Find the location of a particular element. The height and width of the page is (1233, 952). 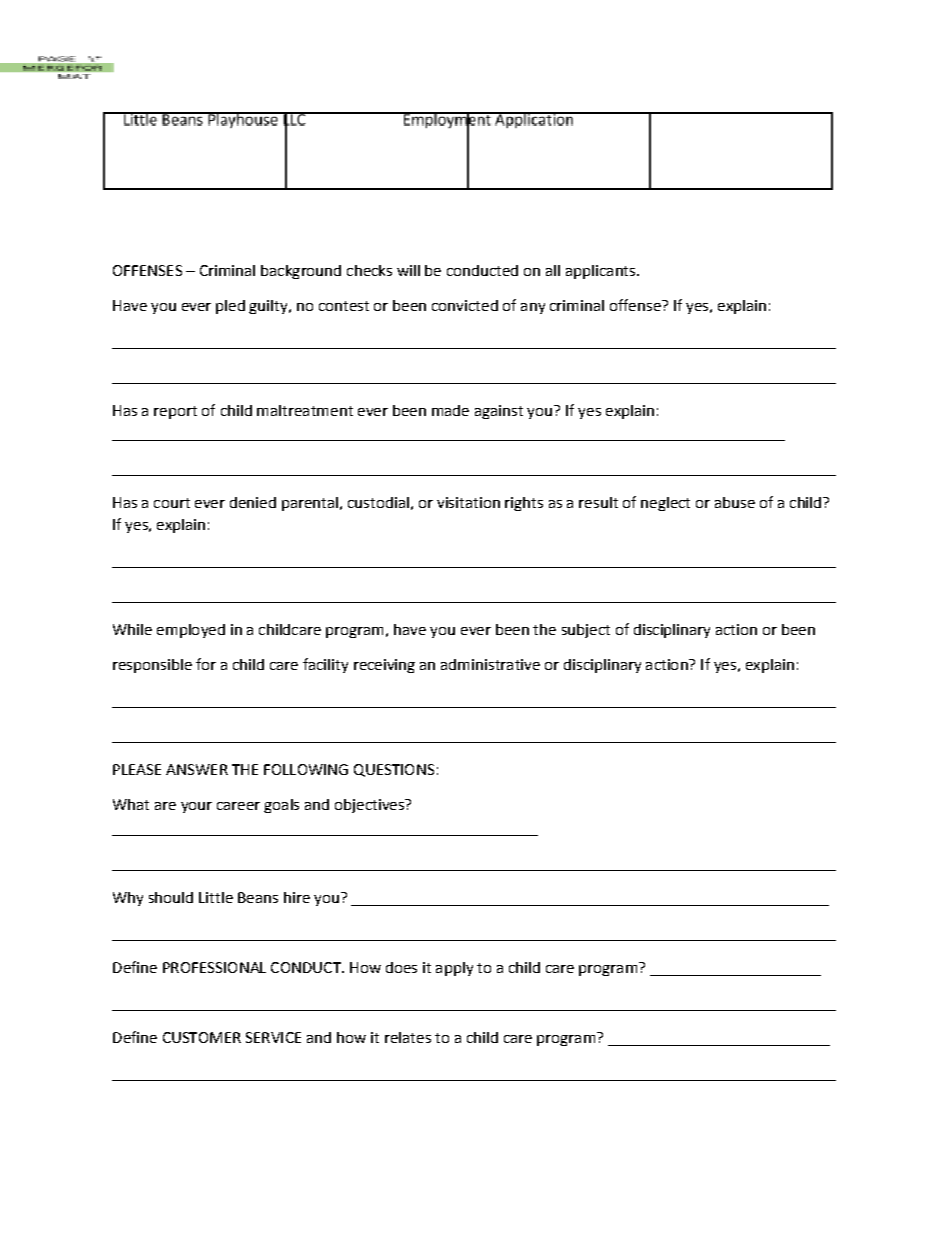

court is located at coordinates (172, 503).
